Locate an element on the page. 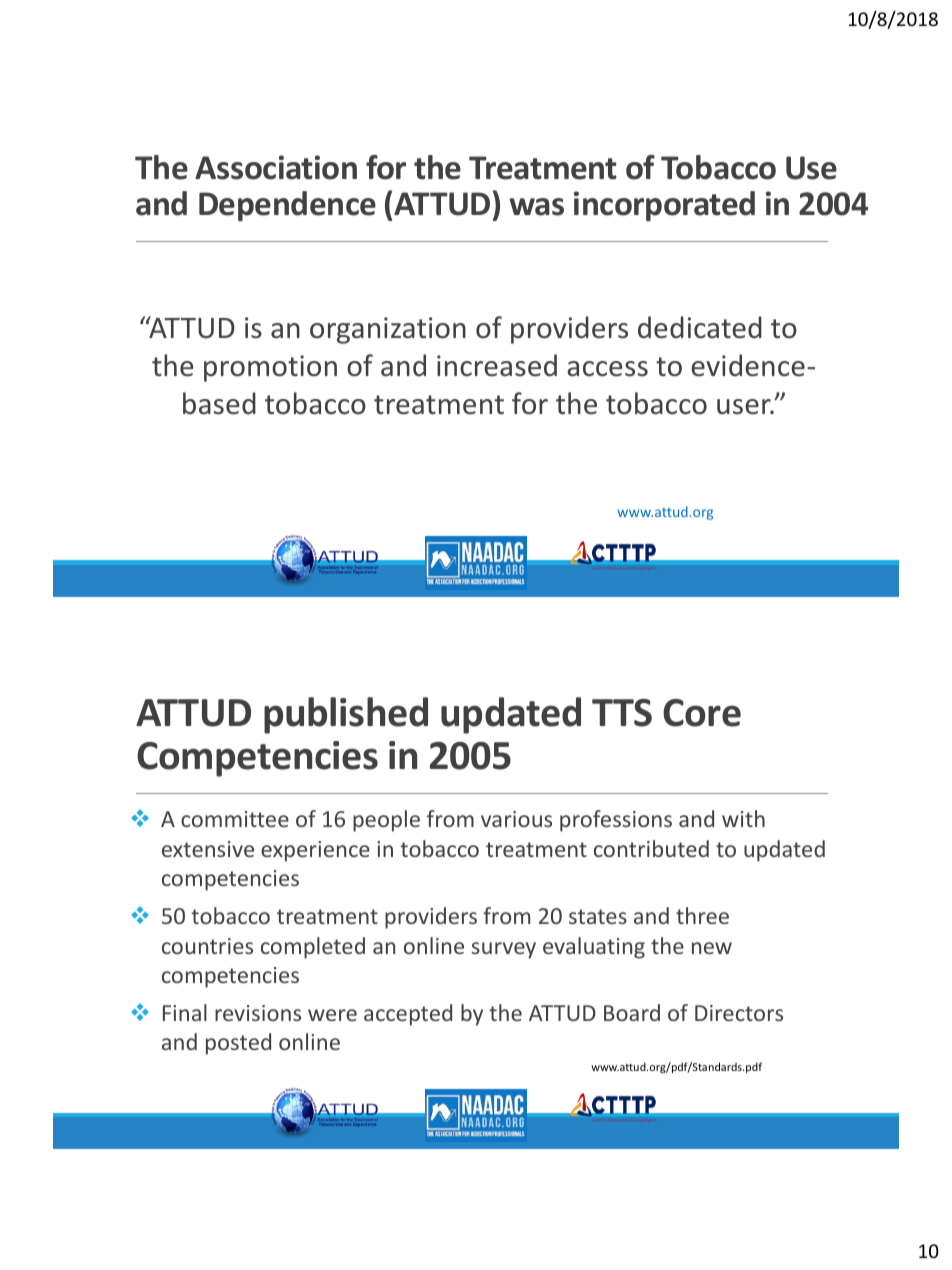 The width and height of the image is (952, 1270). incorporated is located at coordinates (664, 206).
